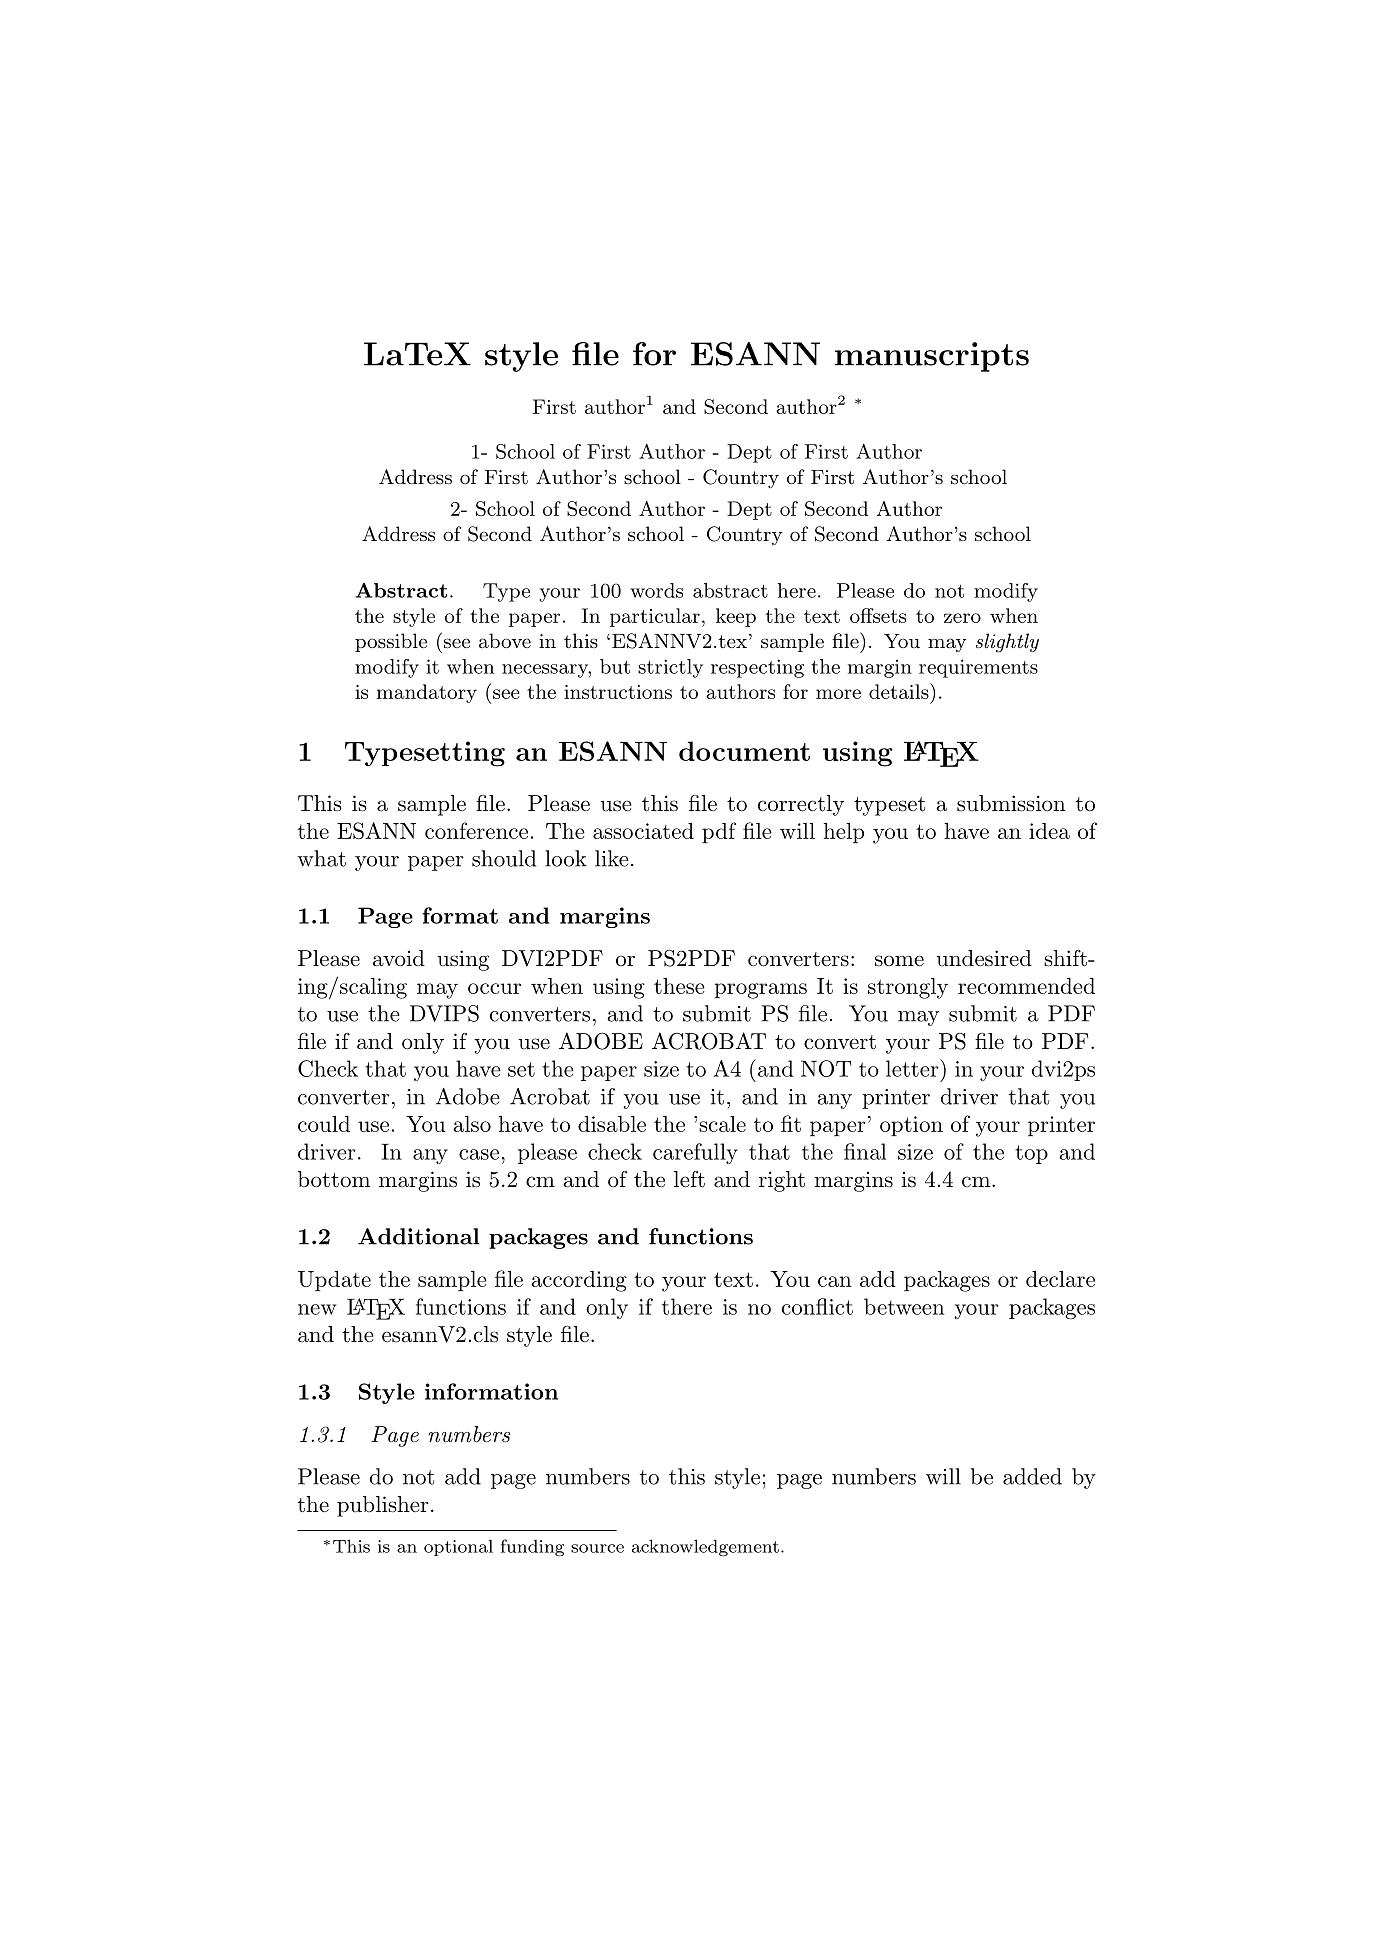 The image size is (1374, 1945). What do you see at coordinates (1011, 803) in the page?
I see `submission` at bounding box center [1011, 803].
